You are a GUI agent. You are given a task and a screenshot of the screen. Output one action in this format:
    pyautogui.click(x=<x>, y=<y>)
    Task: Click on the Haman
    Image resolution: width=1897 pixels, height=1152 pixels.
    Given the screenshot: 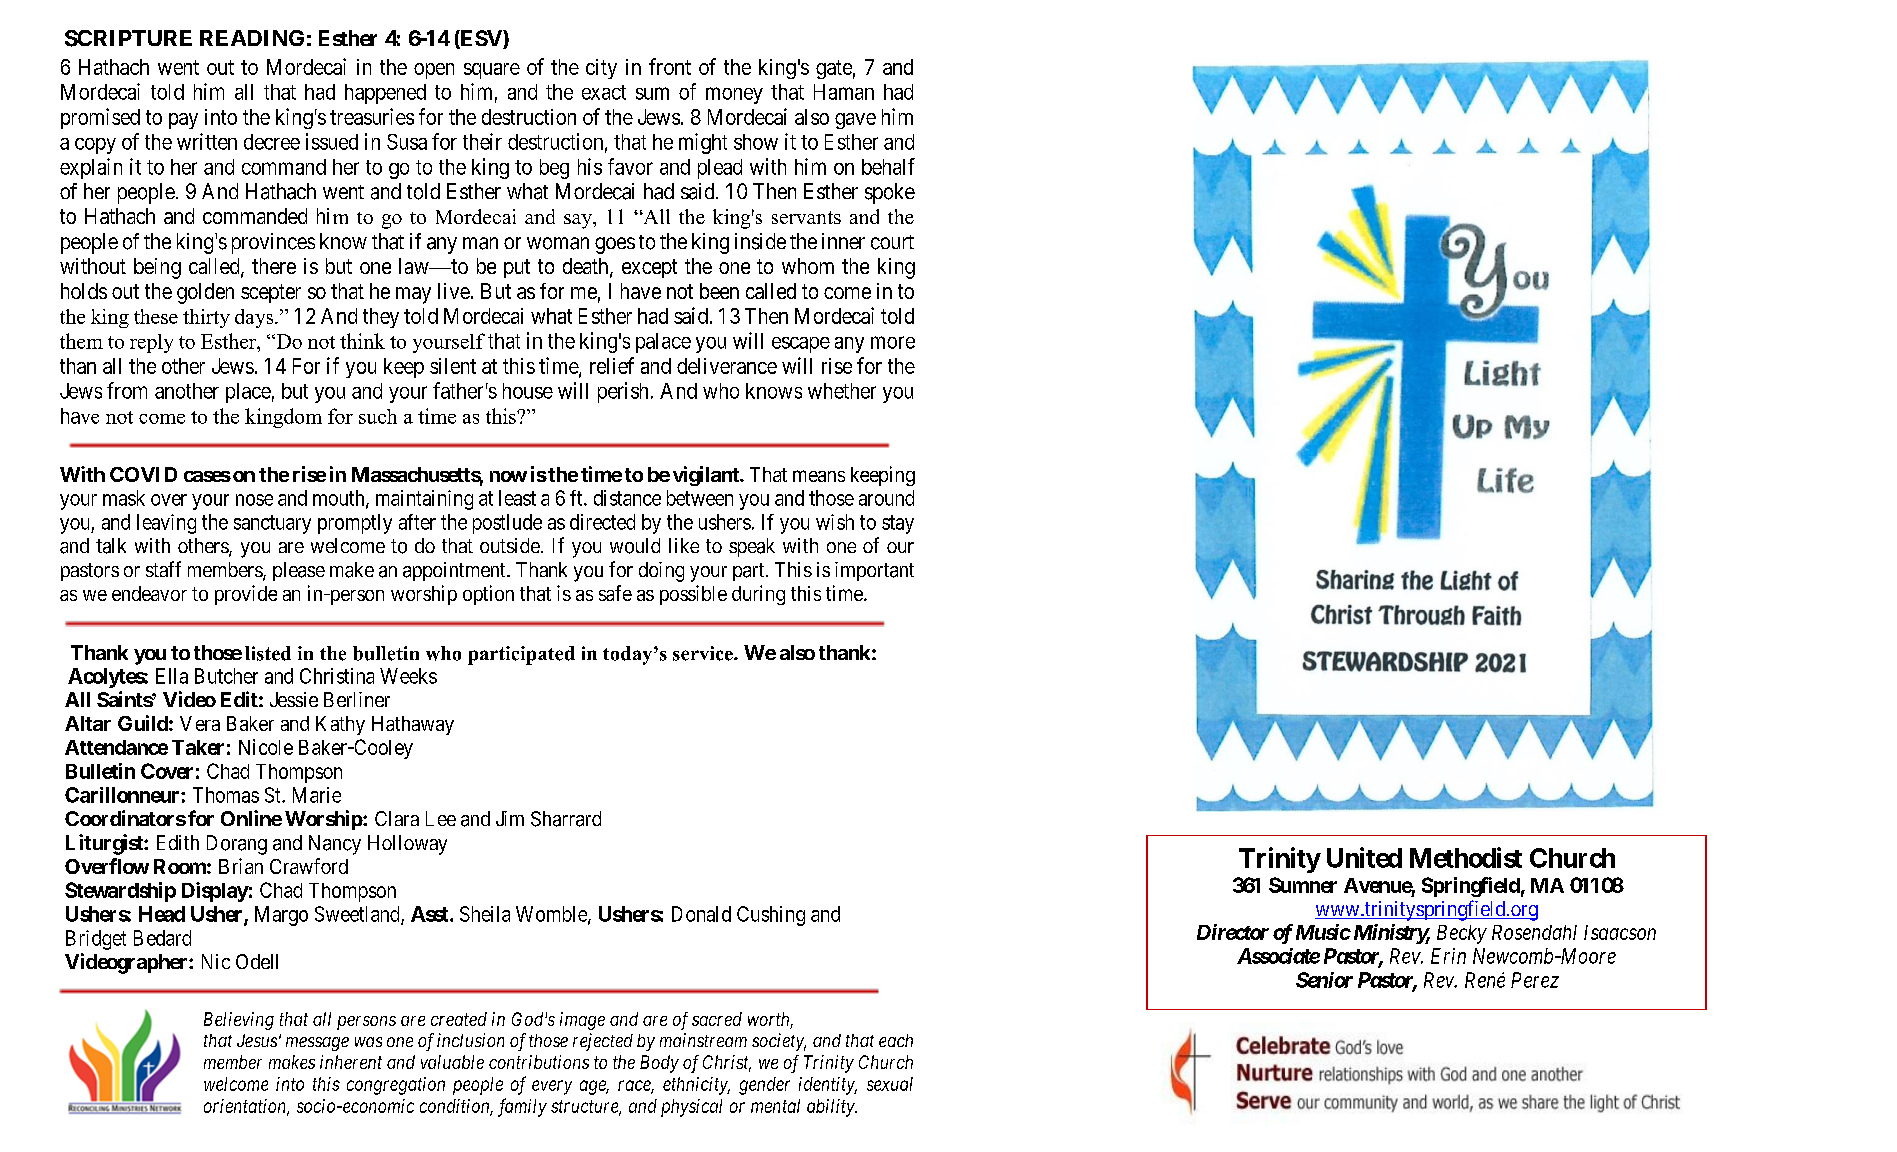 What is the action you would take?
    pyautogui.click(x=844, y=92)
